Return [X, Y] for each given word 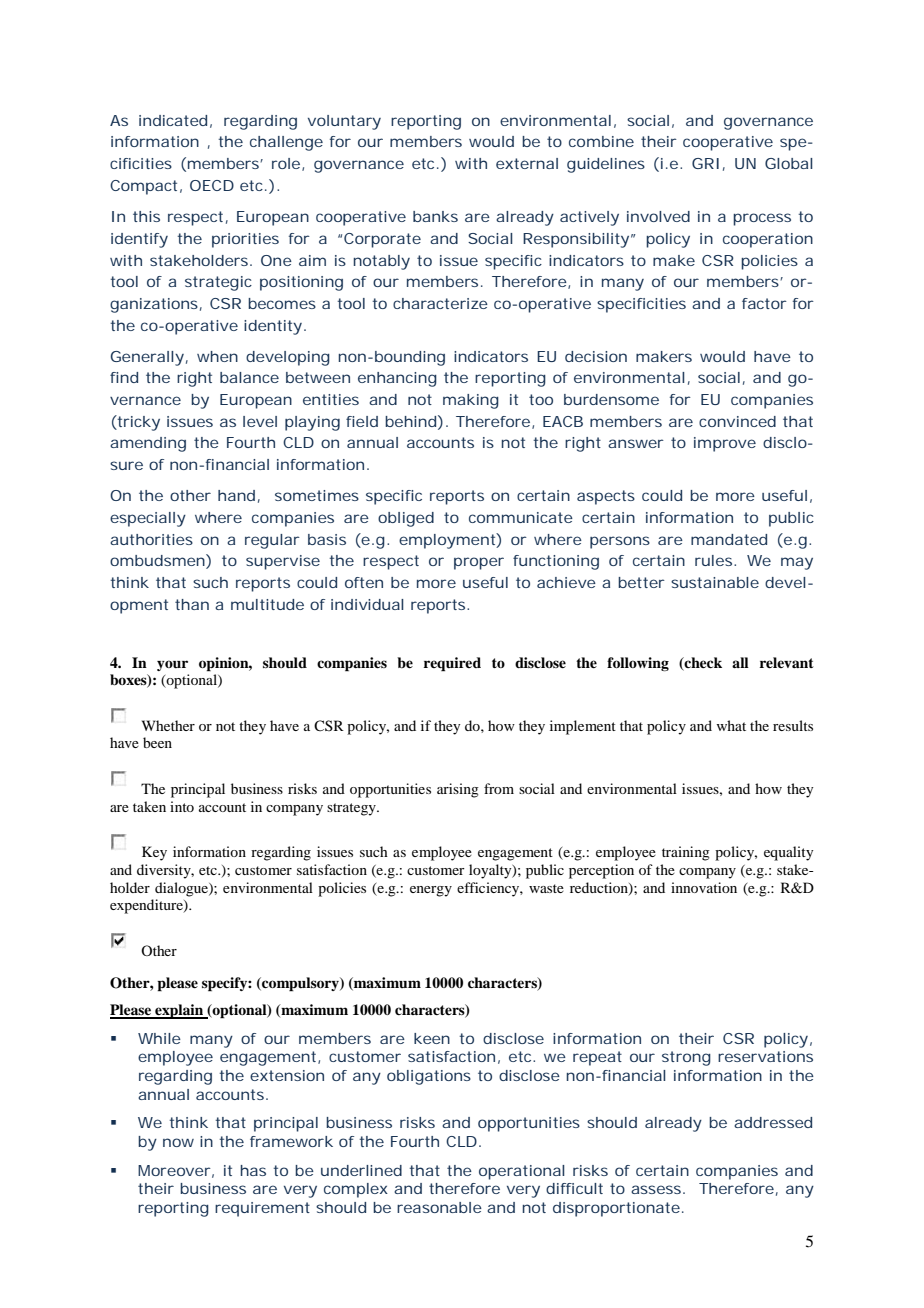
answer [636, 443]
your [172, 665]
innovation [704, 887]
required [452, 664]
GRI [705, 163]
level [260, 421]
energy [431, 891]
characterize [440, 303]
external [527, 163]
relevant [787, 662]
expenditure [147, 906]
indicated [173, 120]
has [253, 1170]
